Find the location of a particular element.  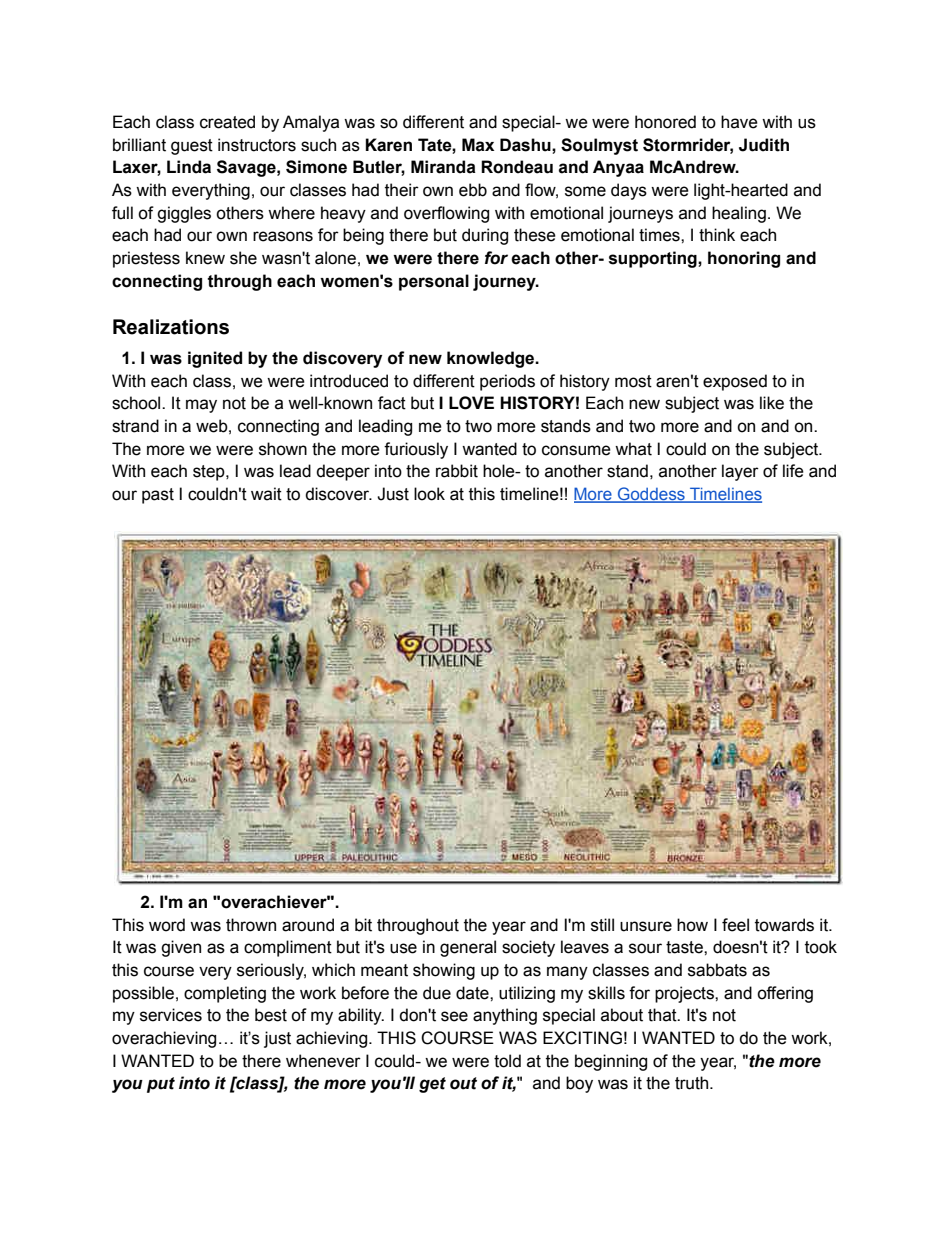

general is located at coordinates (468, 948).
